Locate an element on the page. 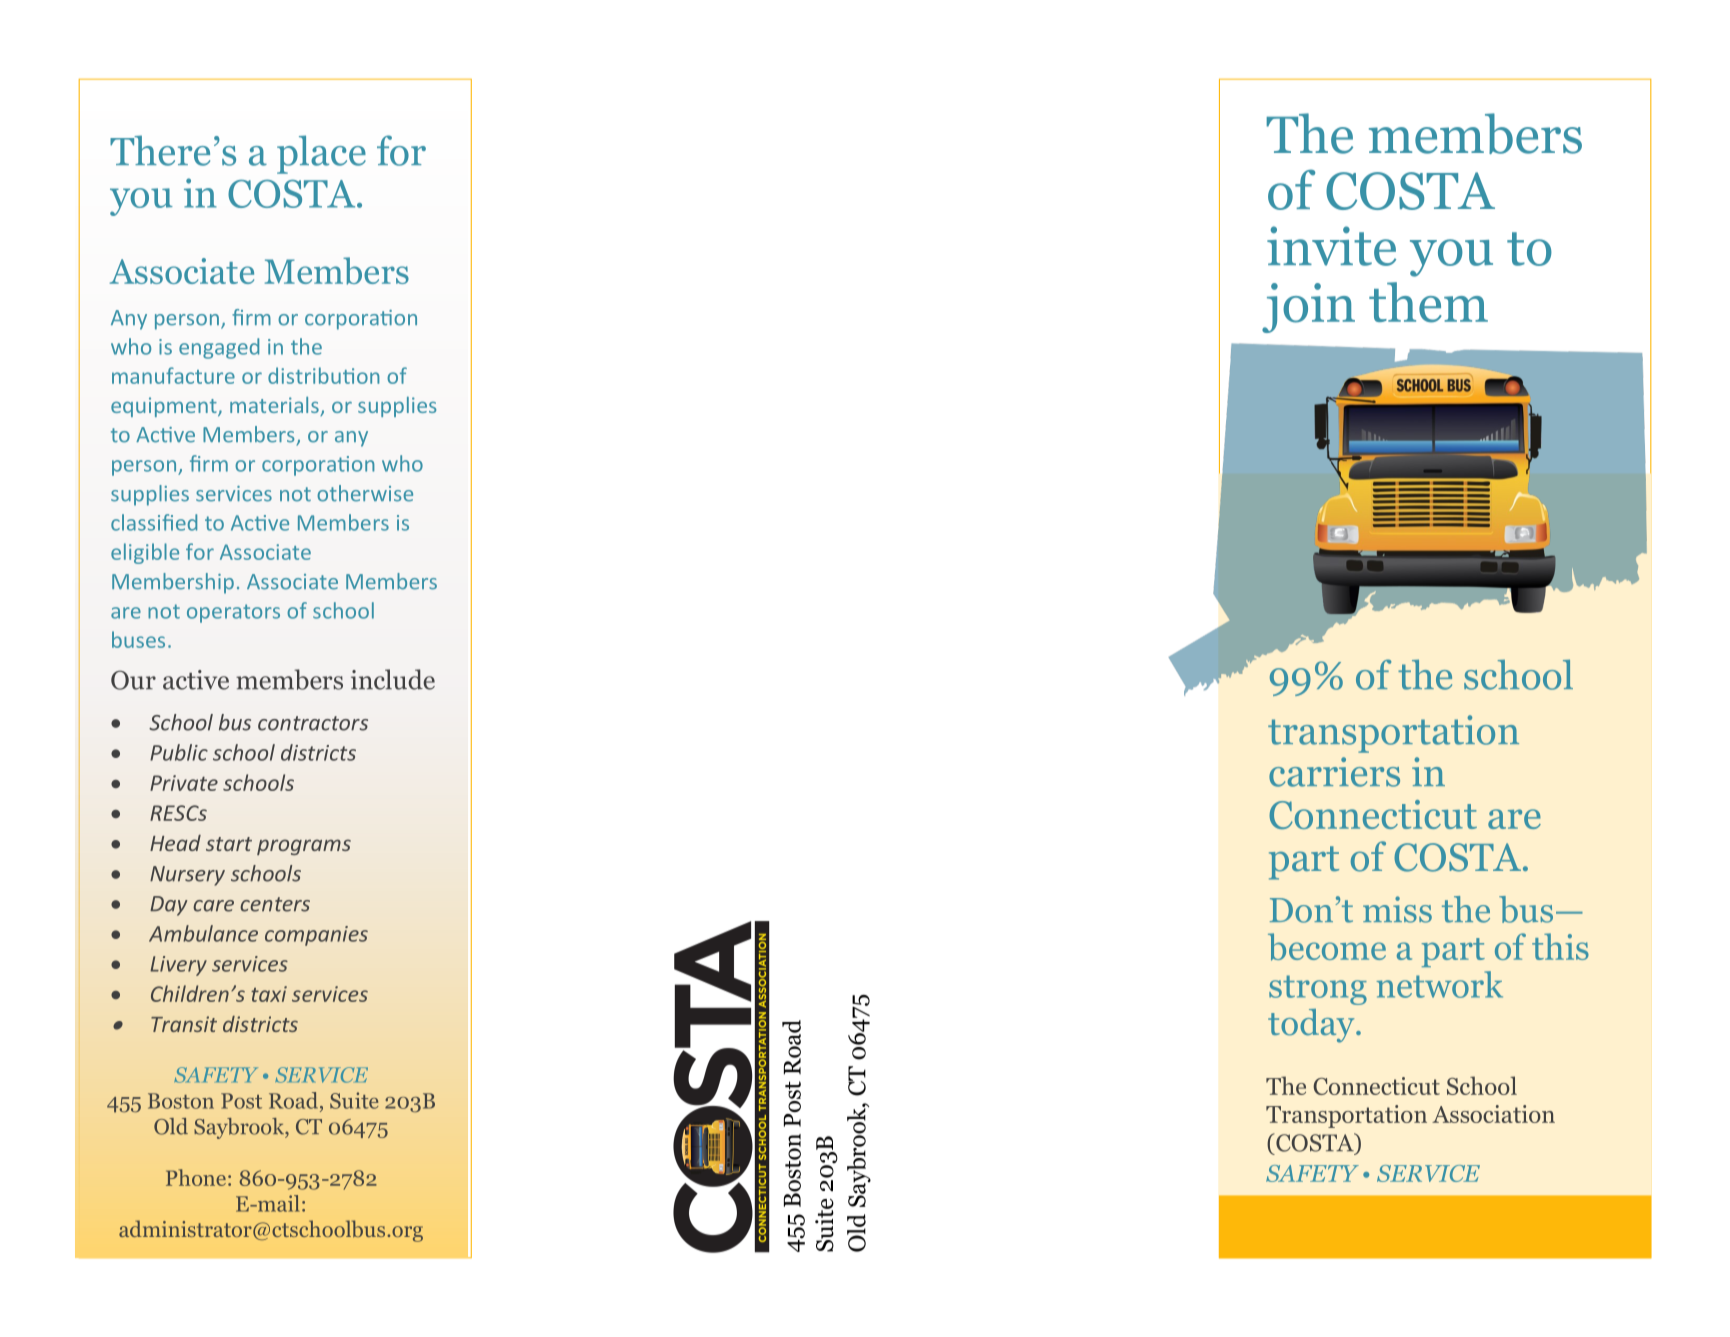  today is located at coordinates (1312, 1026).
